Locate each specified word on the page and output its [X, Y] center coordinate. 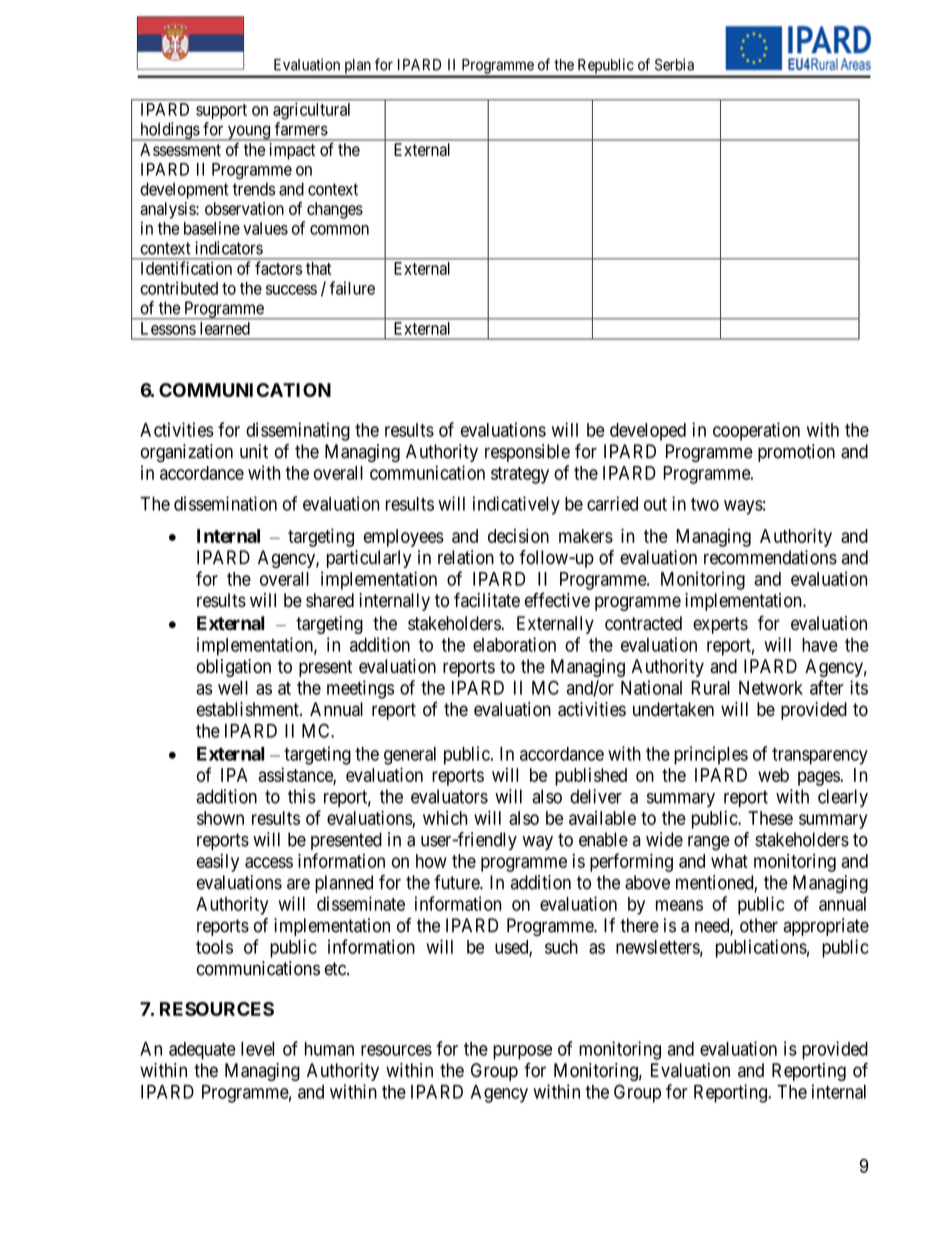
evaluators [449, 796]
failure [352, 288]
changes [335, 210]
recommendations [770, 557]
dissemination [225, 503]
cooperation [756, 431]
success [291, 290]
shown [220, 818]
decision [518, 535]
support [221, 111]
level [257, 1049]
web [773, 775]
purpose [522, 1052]
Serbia [674, 64]
